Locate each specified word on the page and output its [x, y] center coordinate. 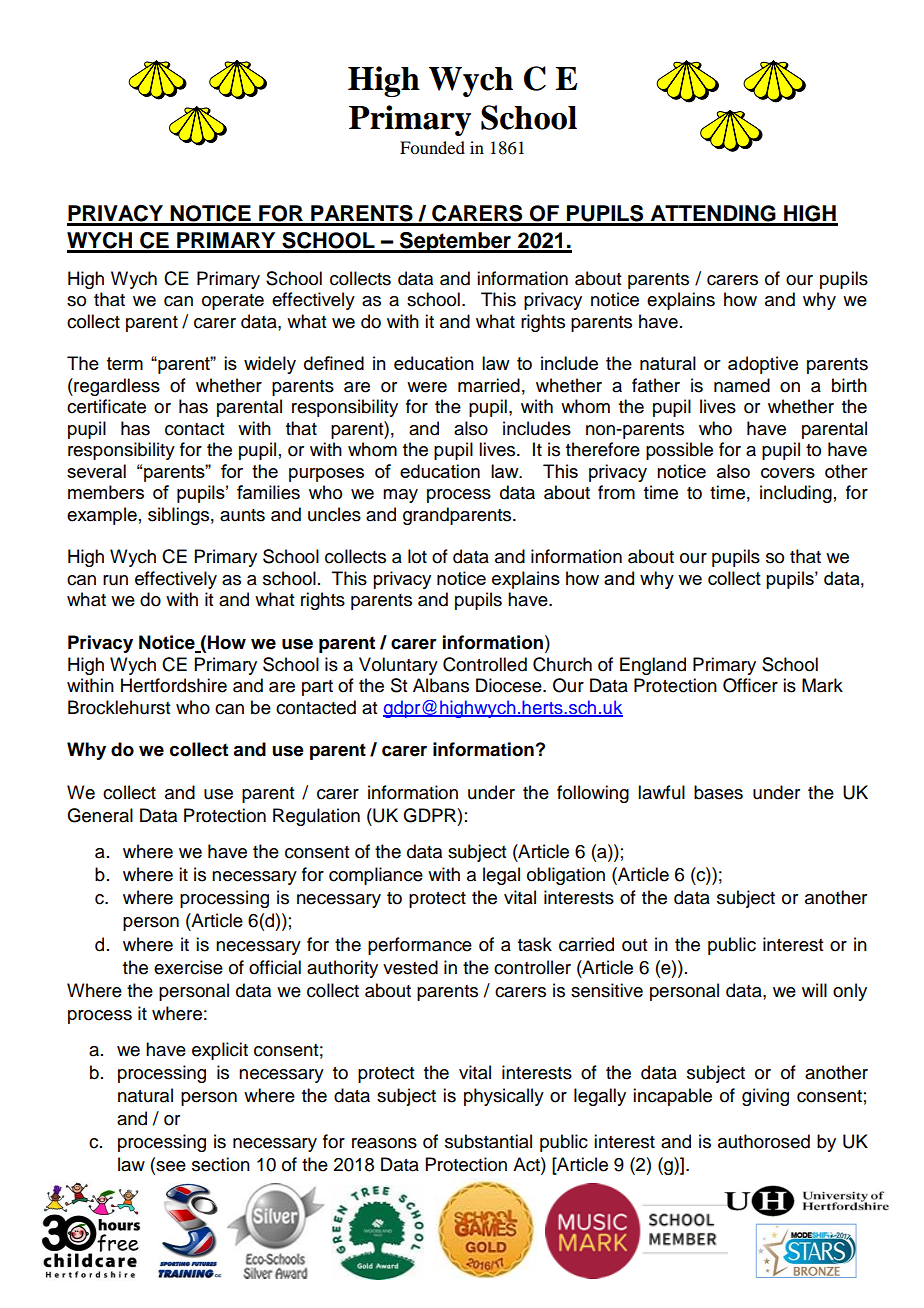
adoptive [763, 365]
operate [233, 302]
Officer [750, 685]
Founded [432, 147]
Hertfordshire [174, 685]
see [170, 1166]
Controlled [485, 664]
